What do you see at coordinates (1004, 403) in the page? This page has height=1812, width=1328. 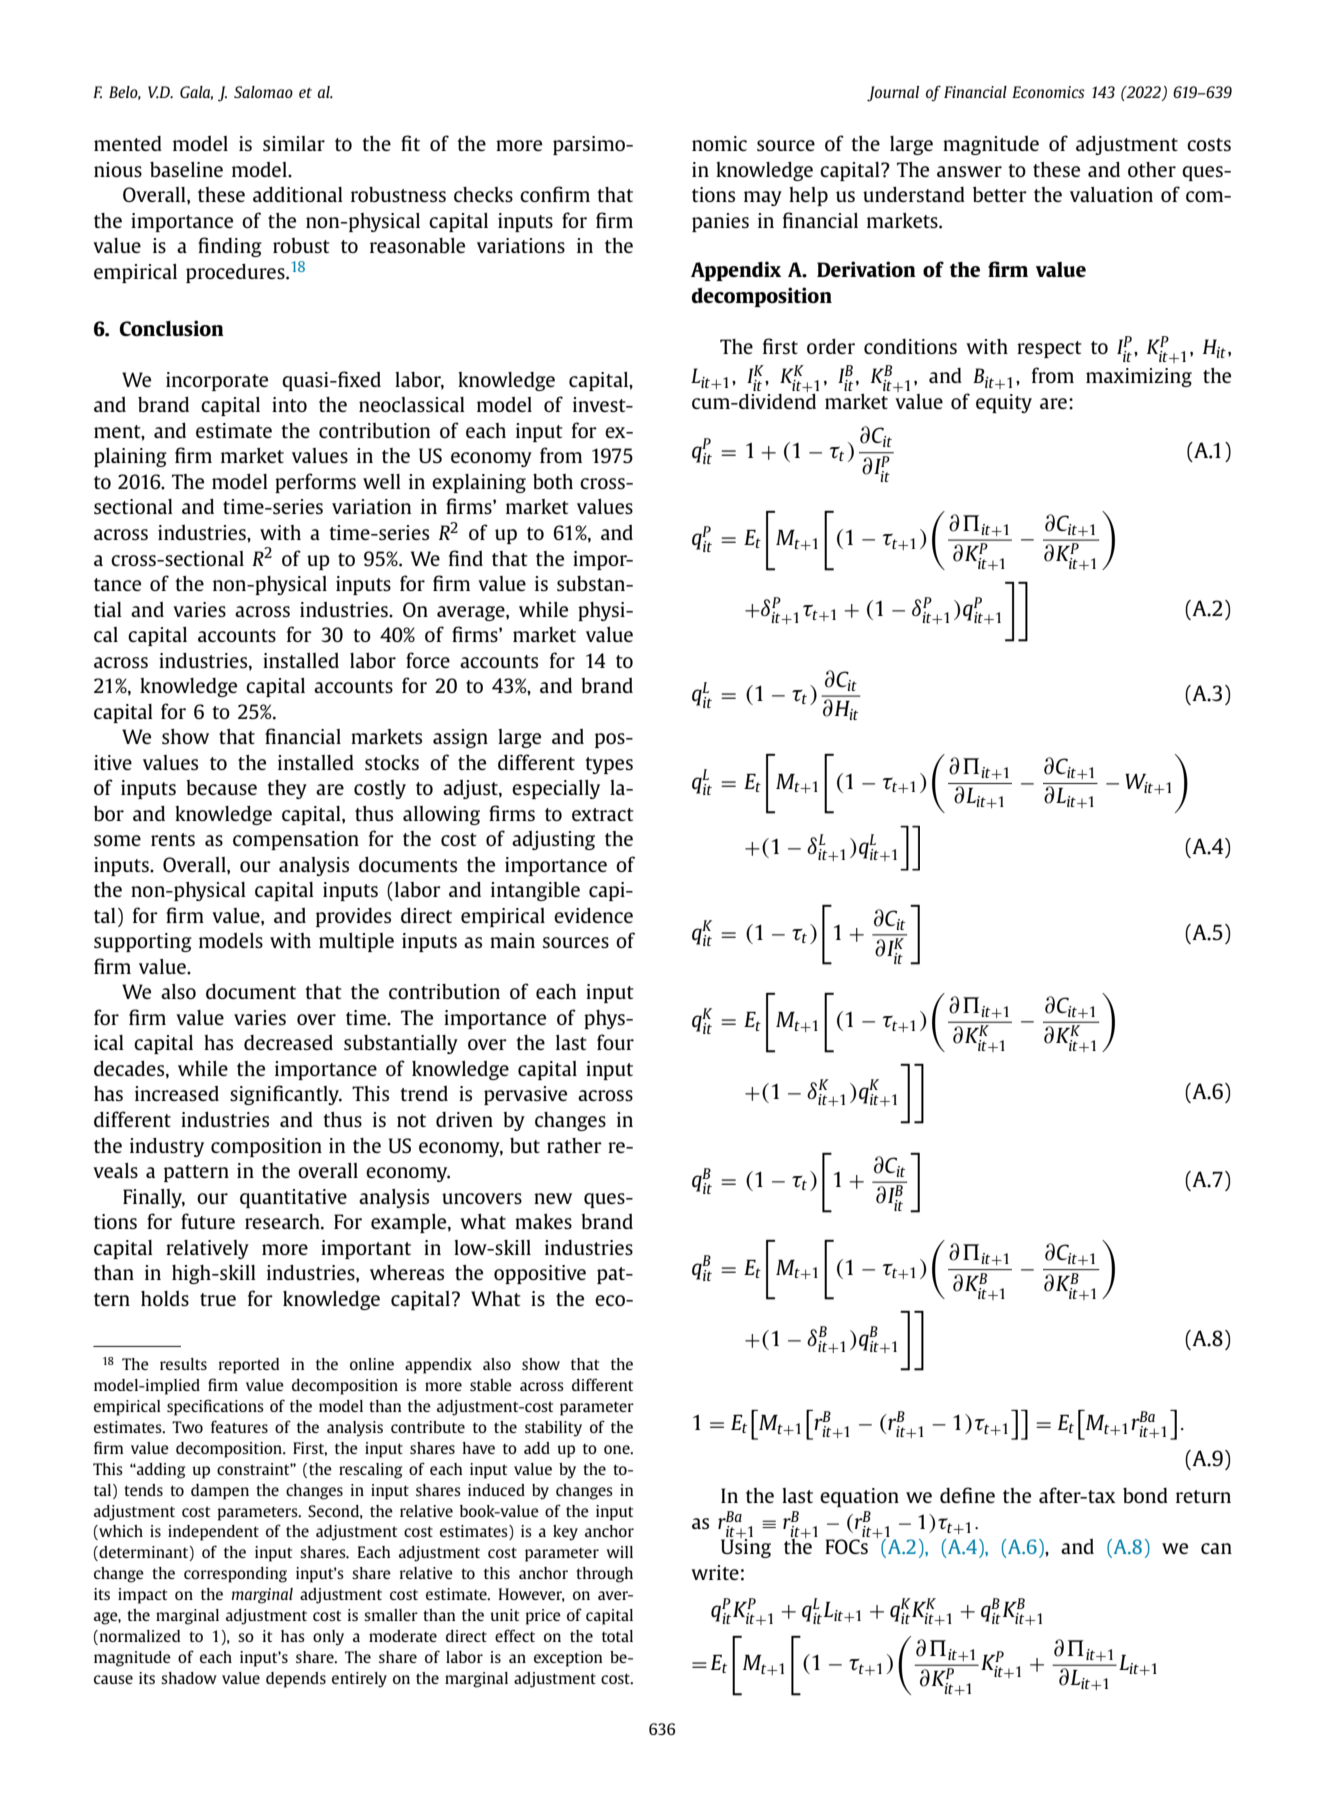 I see `equity` at bounding box center [1004, 403].
